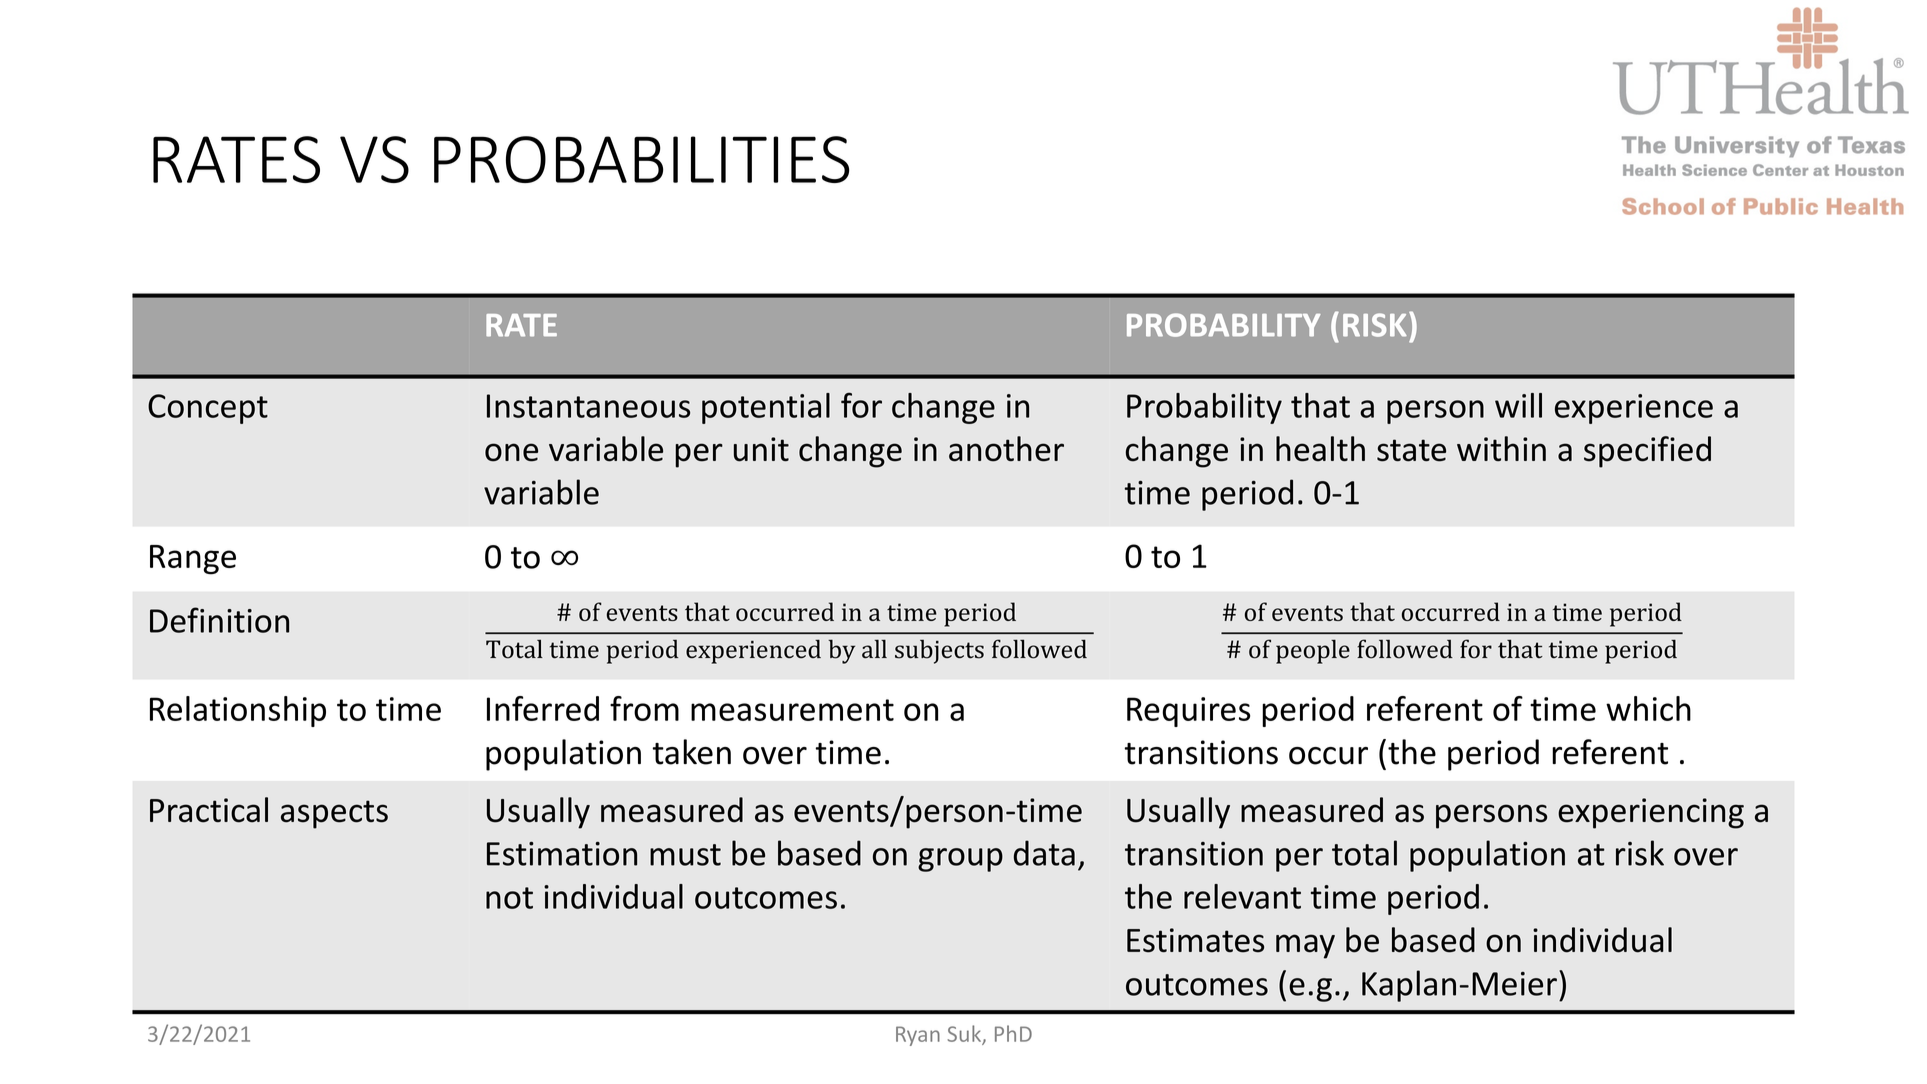  Describe the element at coordinates (766, 408) in the page. I see `potential` at that location.
